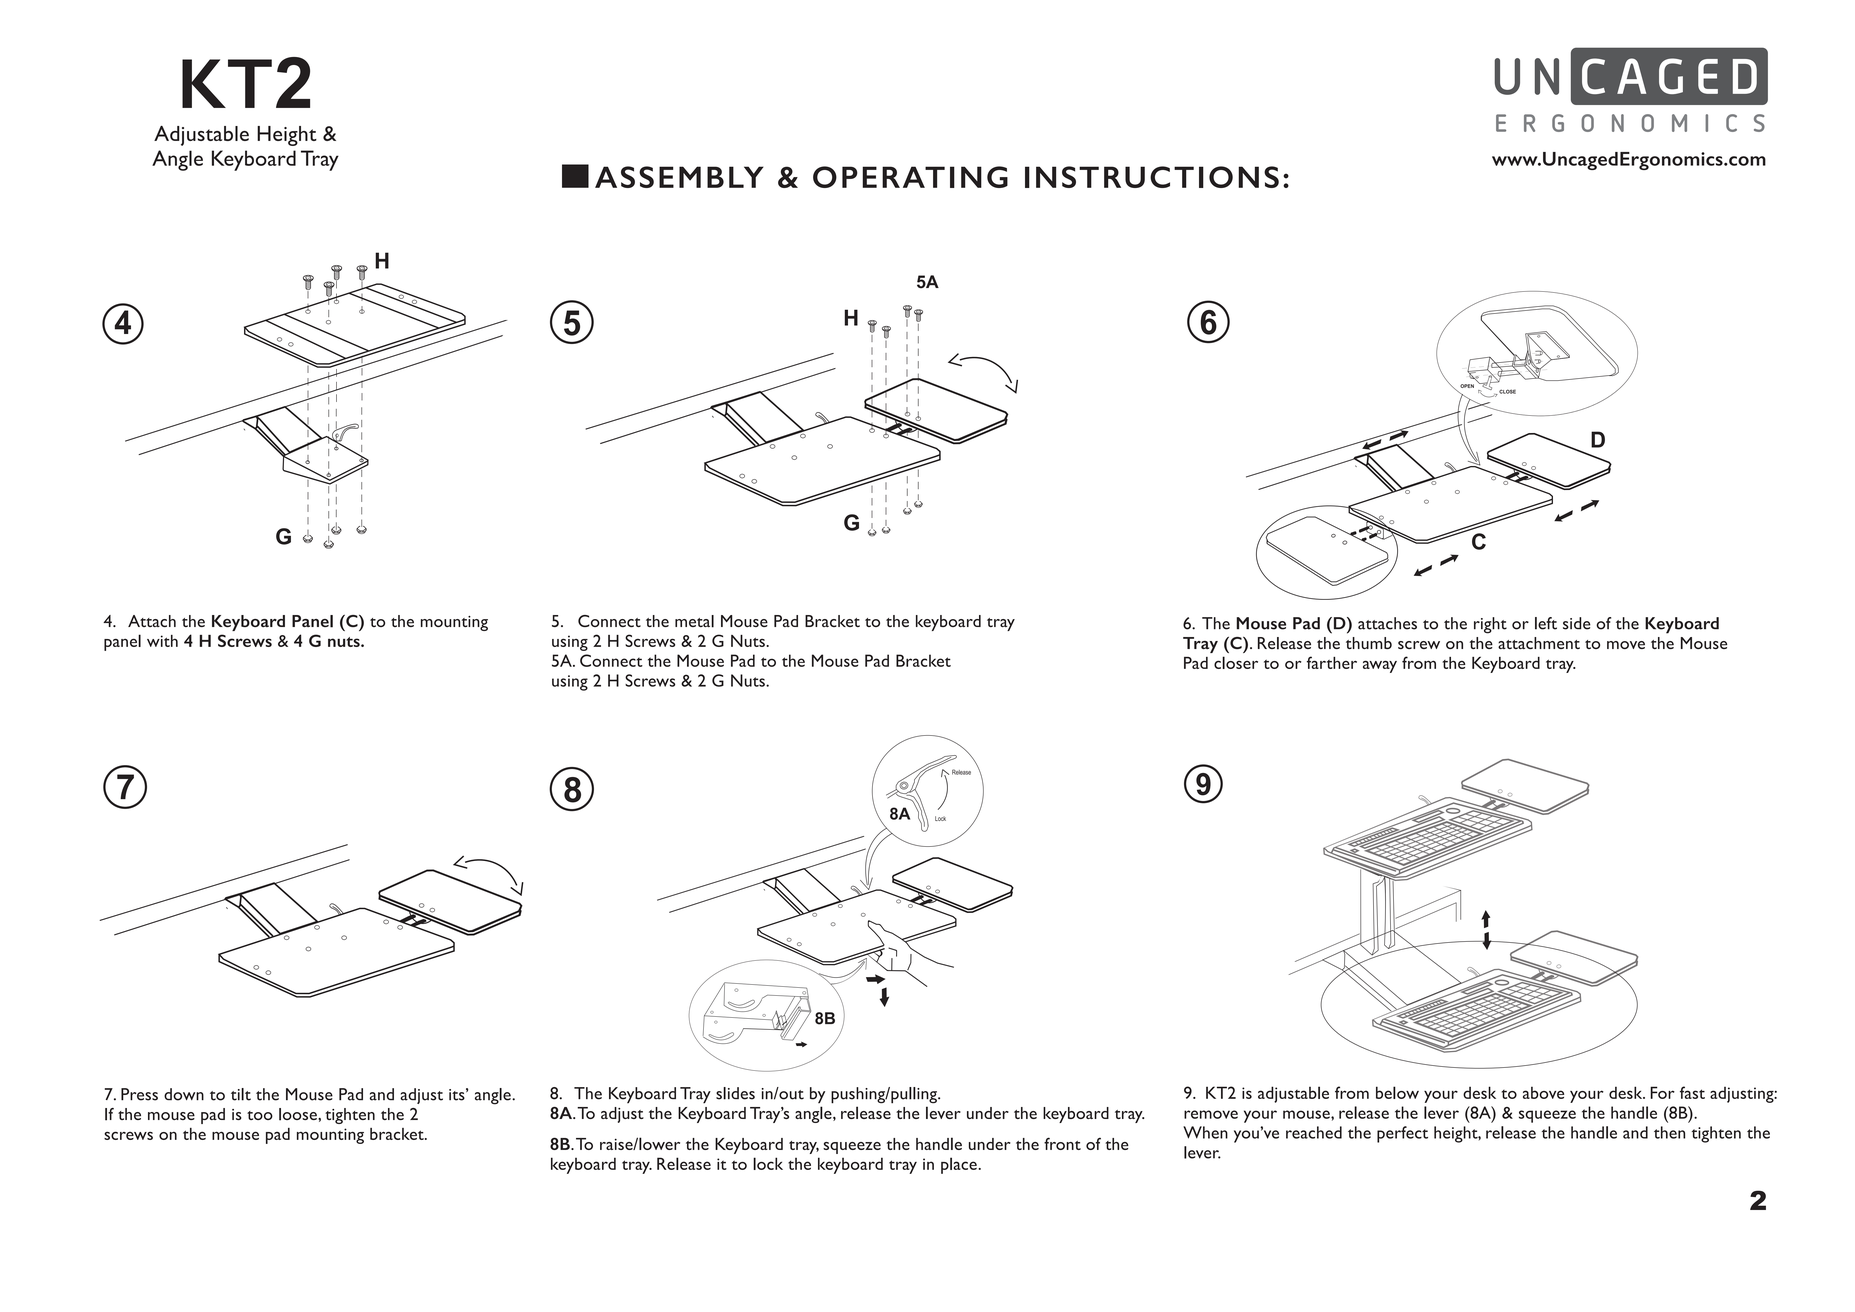 The width and height of the screenshot is (1855, 1312). What do you see at coordinates (1152, 177) in the screenshot?
I see `INSTRUCTIONS` at bounding box center [1152, 177].
